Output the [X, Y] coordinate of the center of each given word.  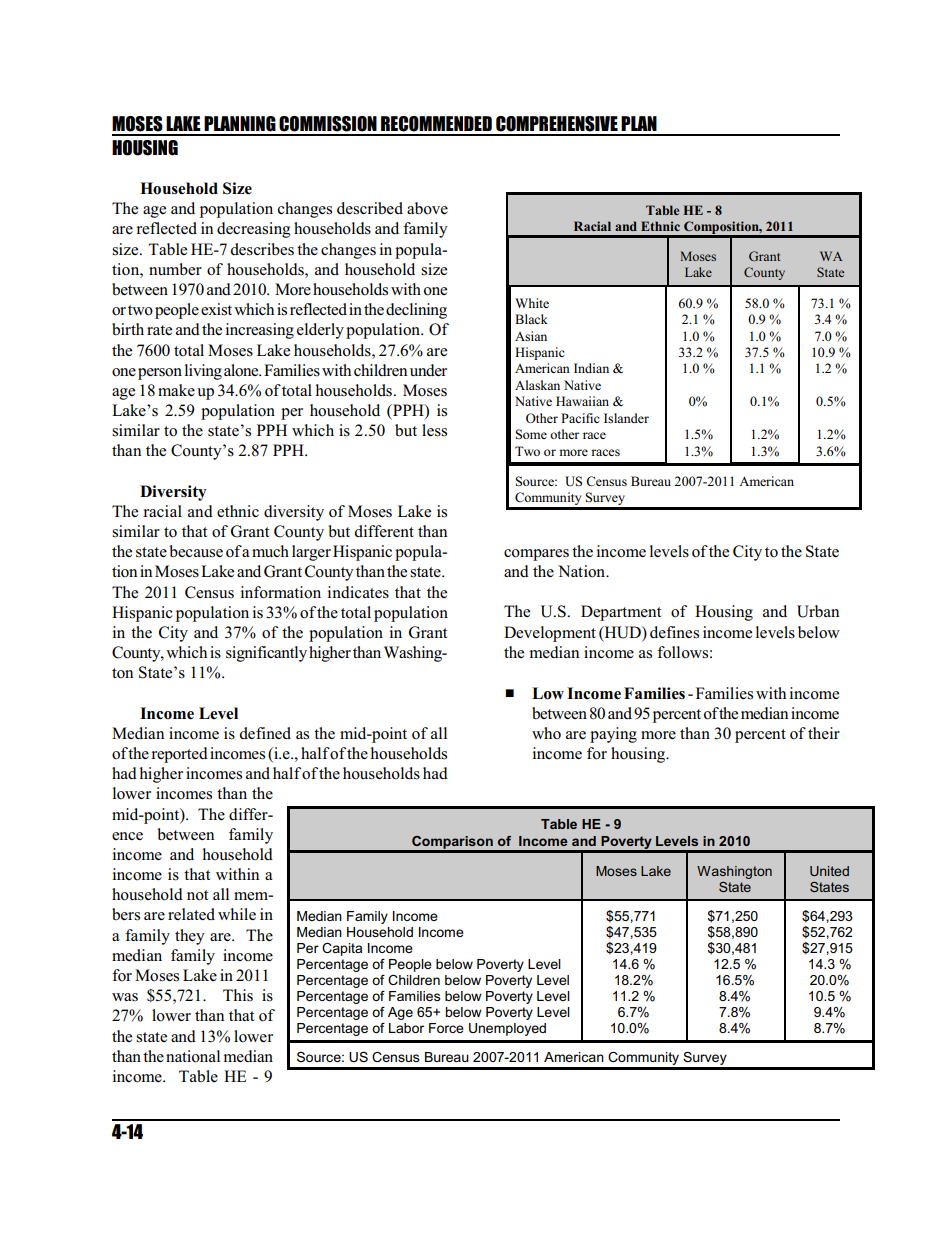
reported [179, 755]
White [532, 303]
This [238, 995]
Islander [626, 418]
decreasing [253, 230]
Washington [734, 872]
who [546, 733]
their [824, 733]
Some [531, 434]
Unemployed [507, 1029]
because [196, 551]
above [427, 208]
